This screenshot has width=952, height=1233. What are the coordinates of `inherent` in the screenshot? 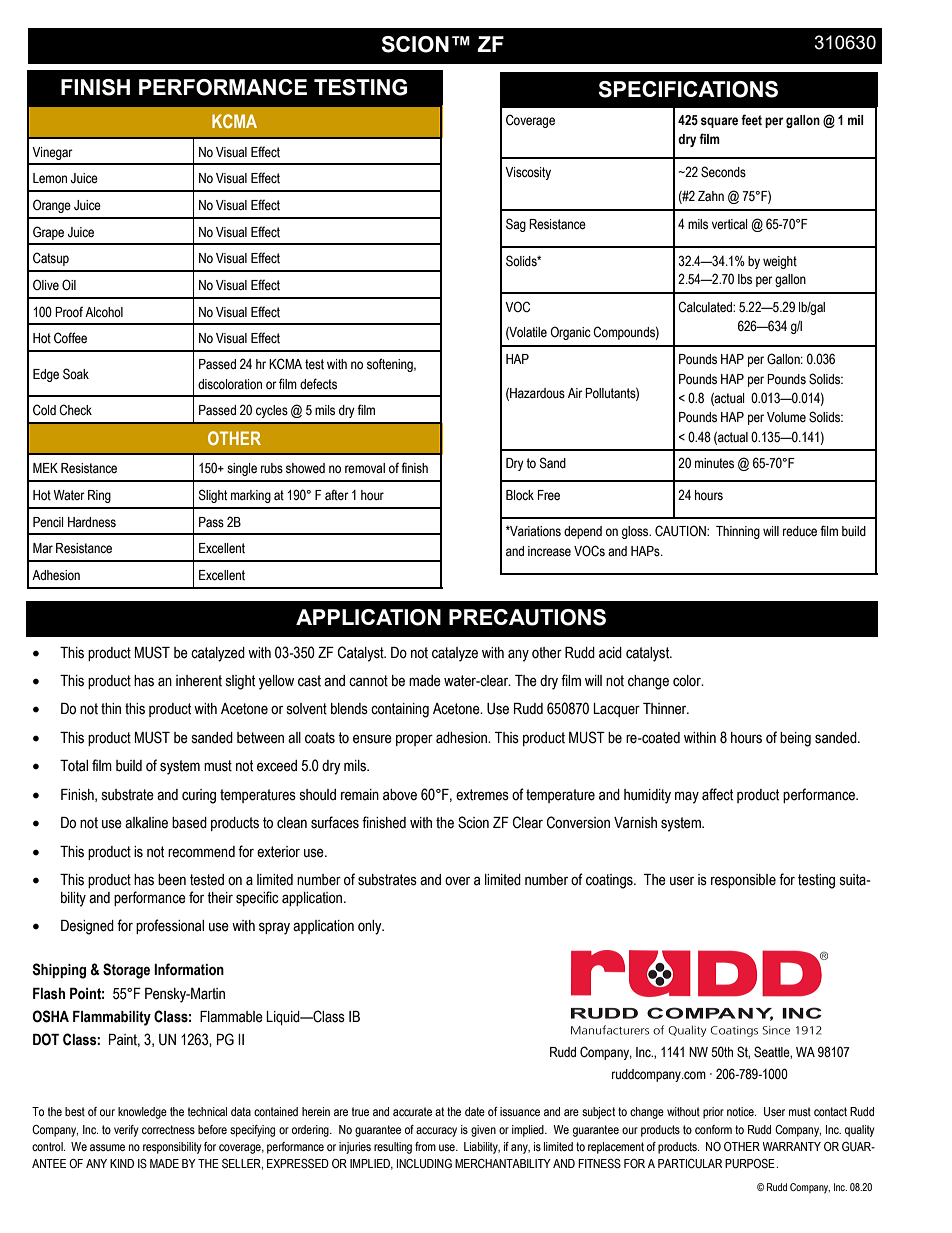 It's located at (199, 681).
